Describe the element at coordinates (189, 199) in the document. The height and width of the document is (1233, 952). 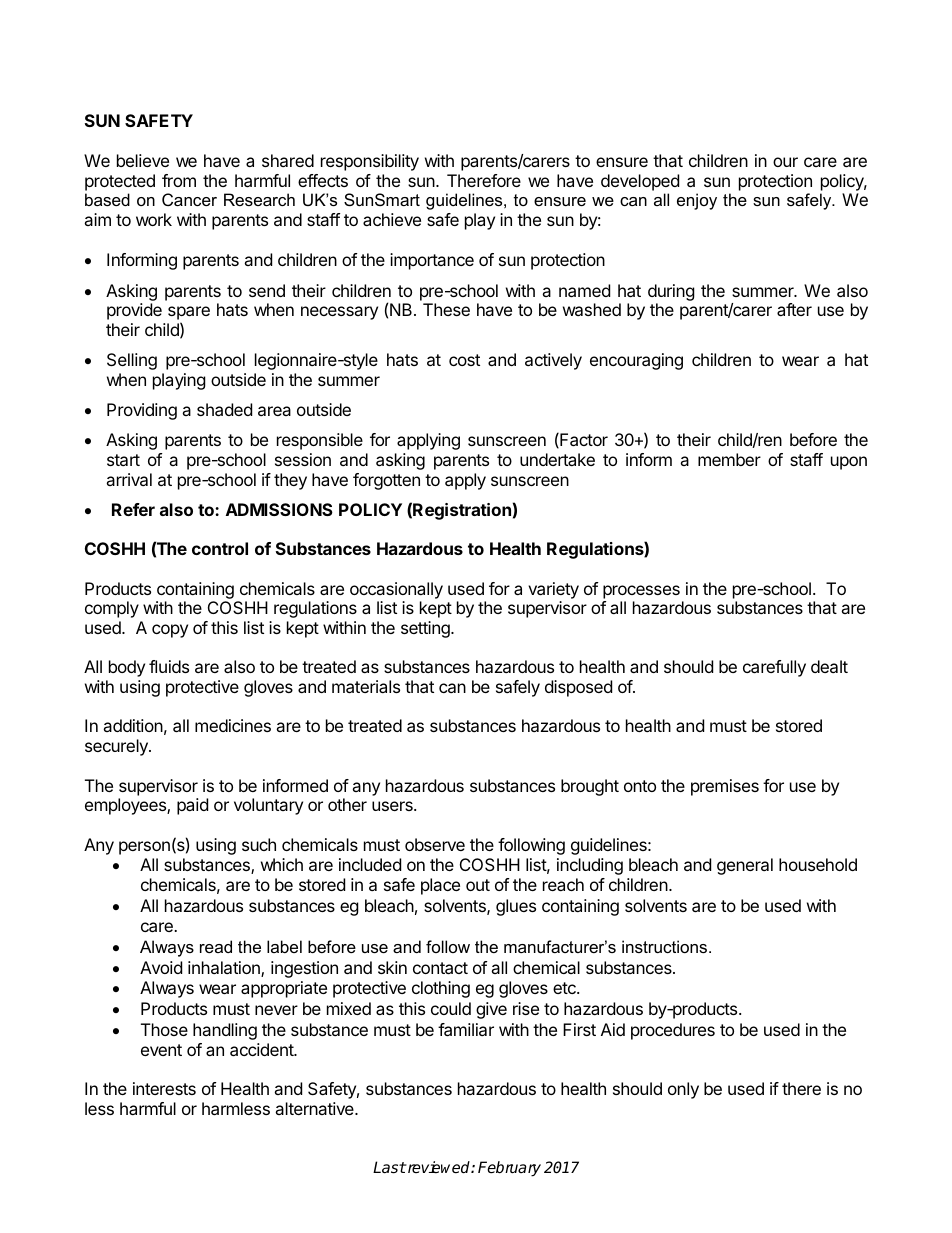
I see `Cancer` at that location.
